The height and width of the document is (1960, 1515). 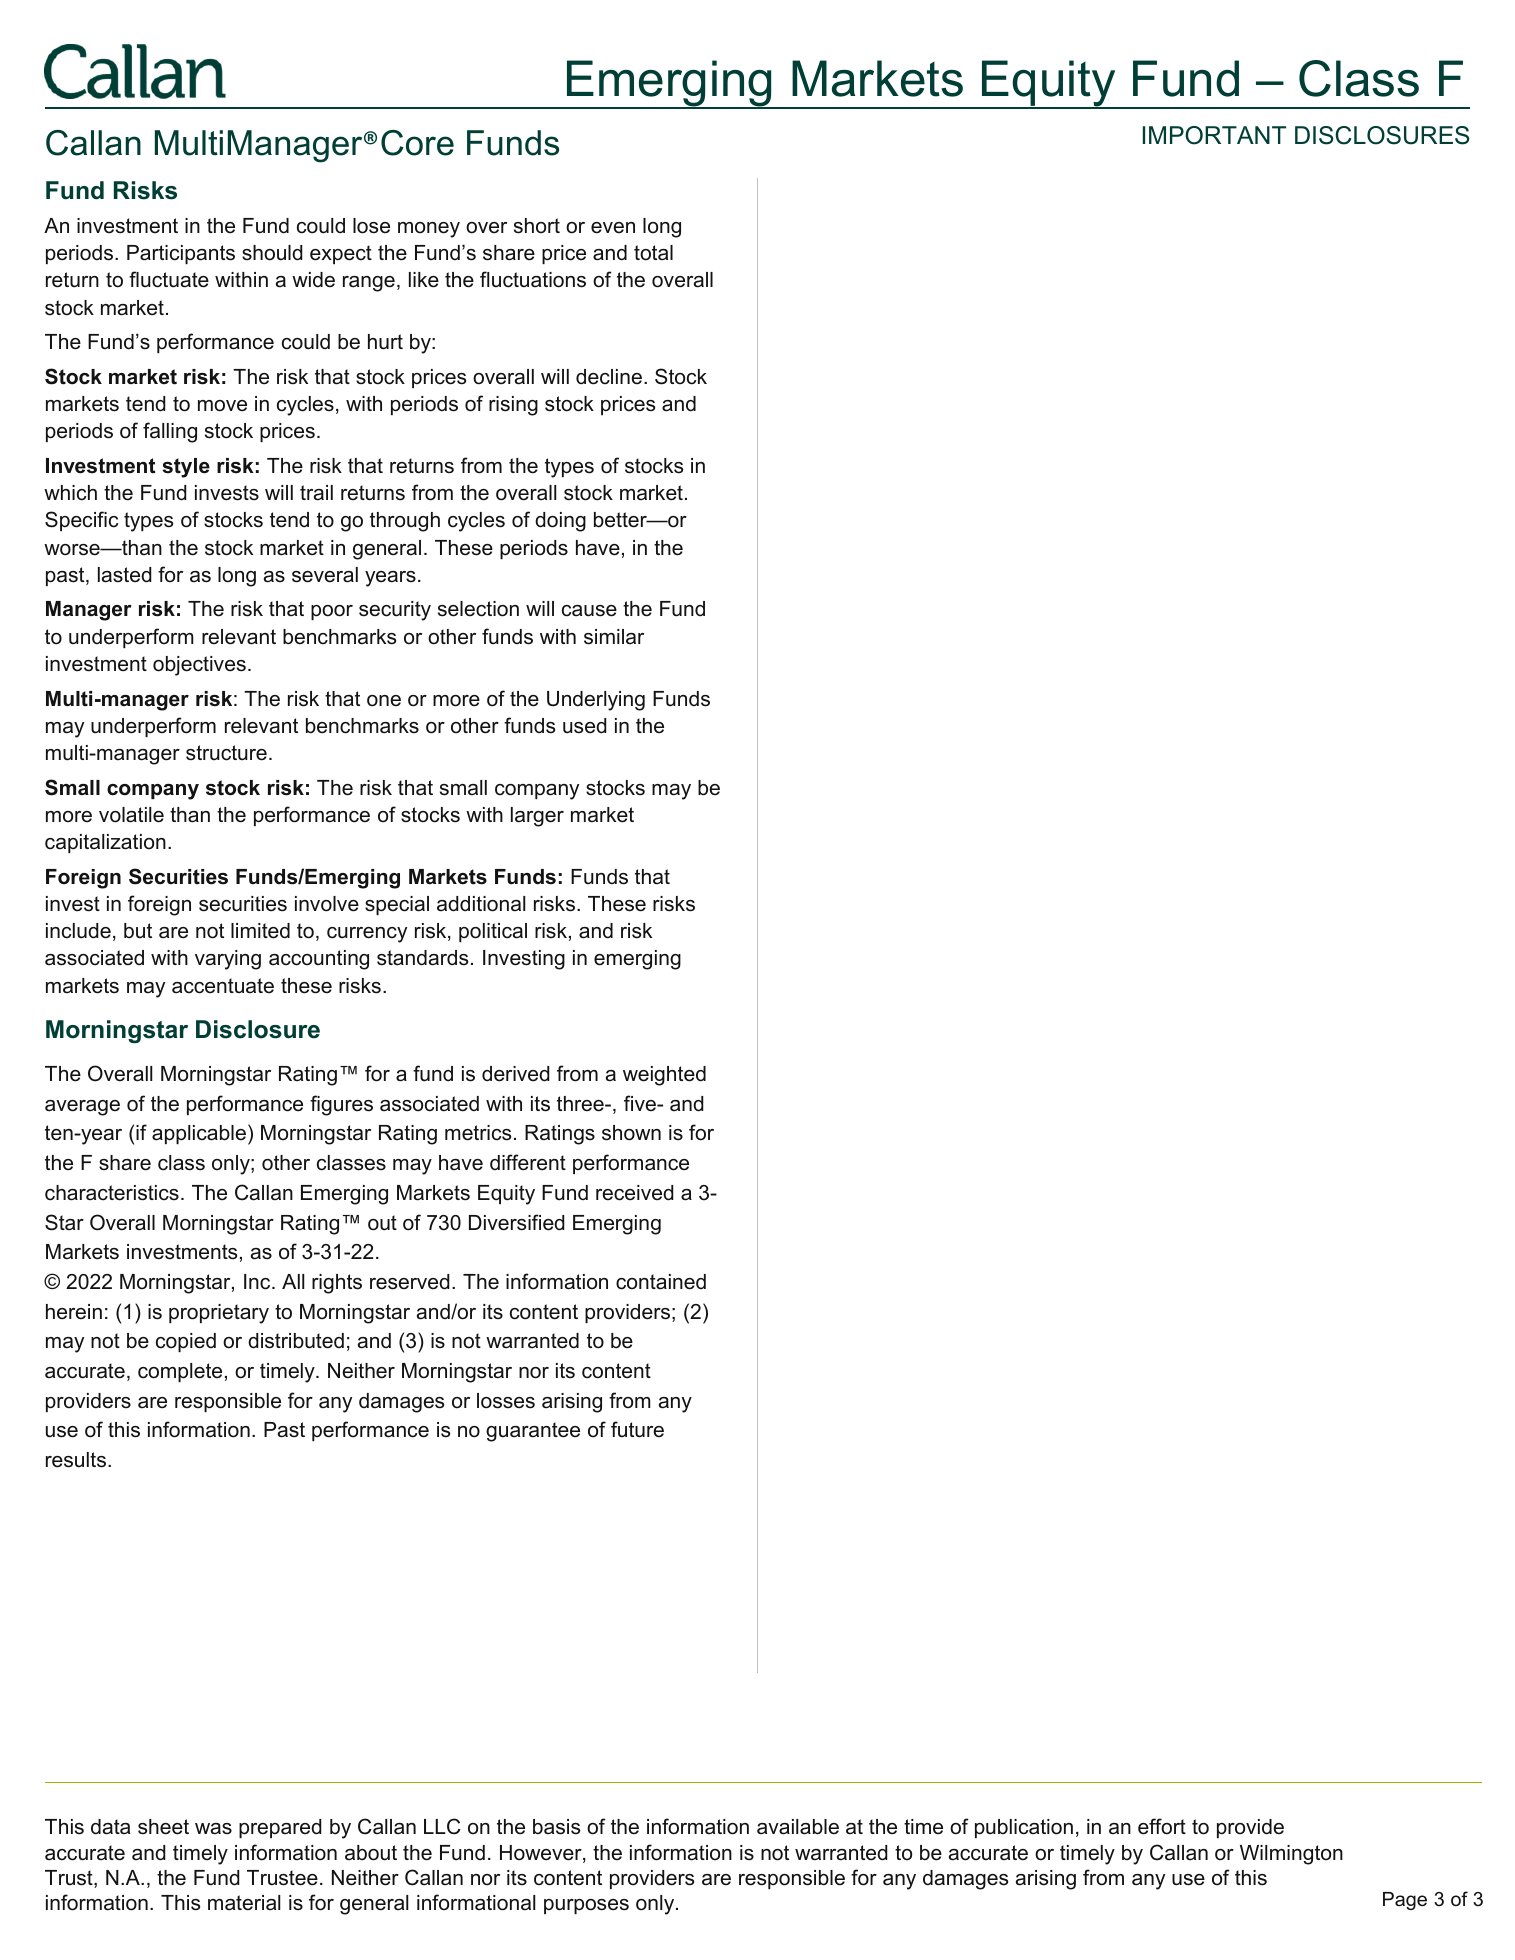 What do you see at coordinates (180, 1372) in the document?
I see `complete` at bounding box center [180, 1372].
